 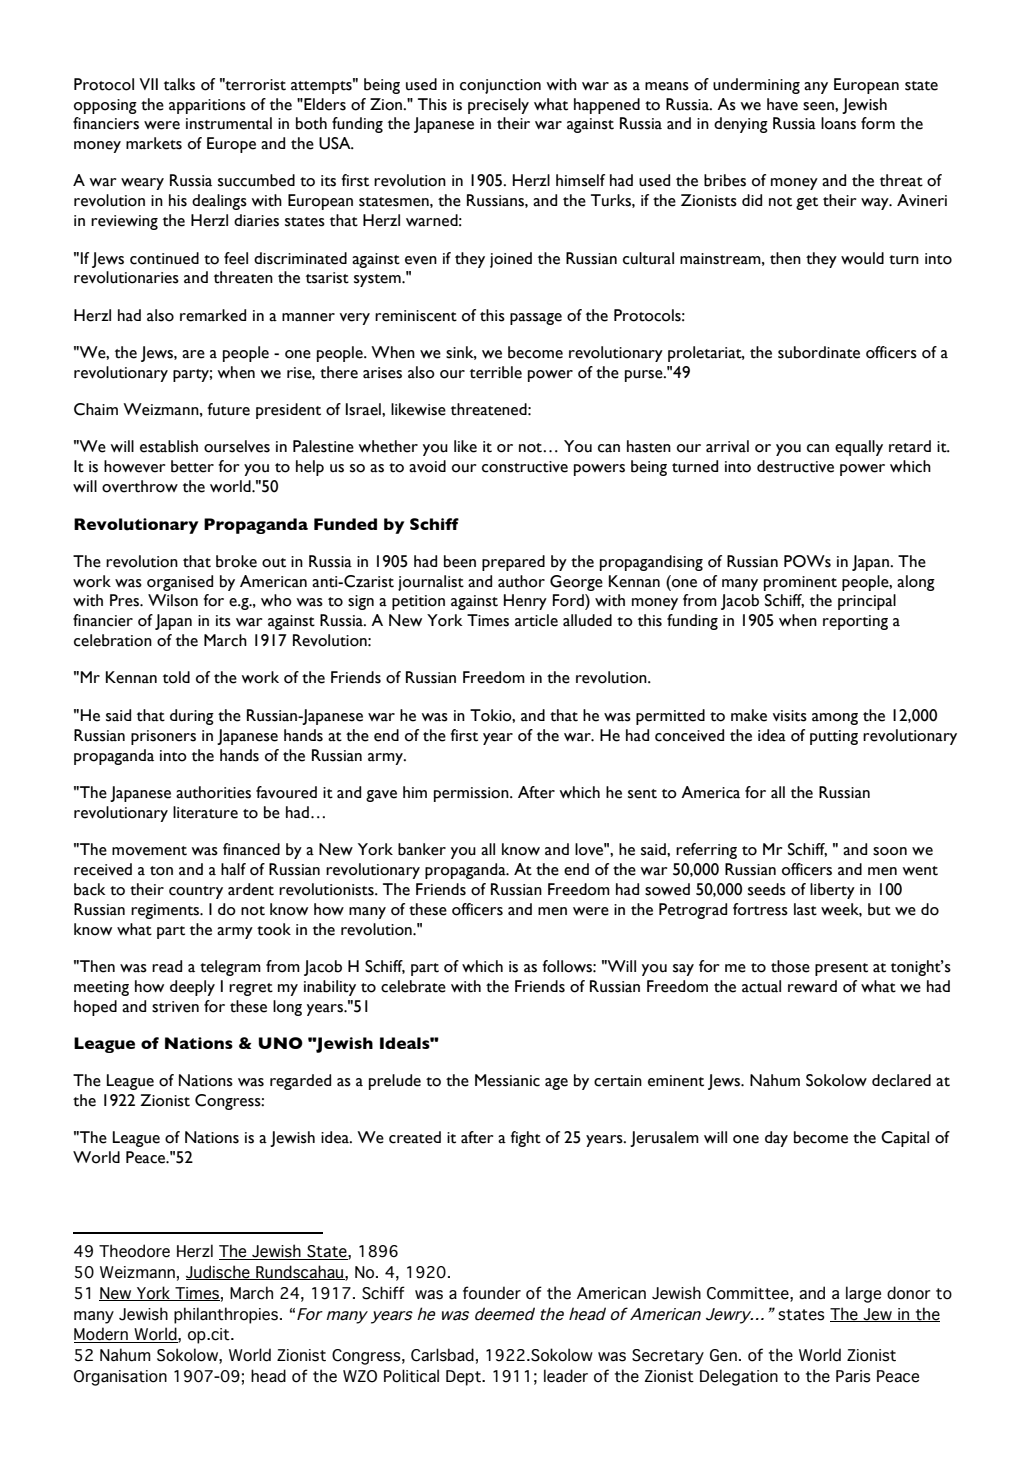 I want to click on reward, so click(x=812, y=986).
